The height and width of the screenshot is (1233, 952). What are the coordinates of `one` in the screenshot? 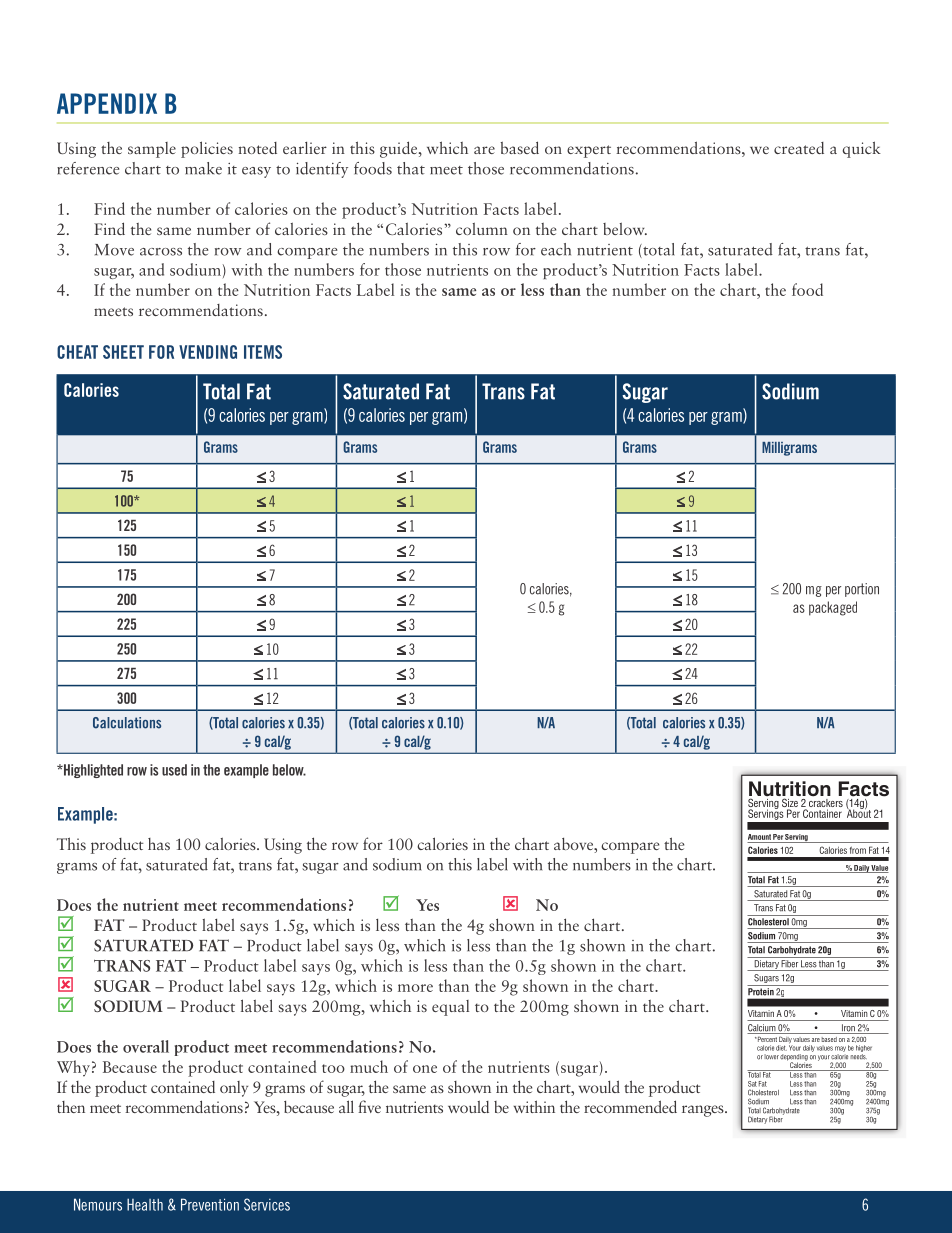 It's located at (425, 1069).
